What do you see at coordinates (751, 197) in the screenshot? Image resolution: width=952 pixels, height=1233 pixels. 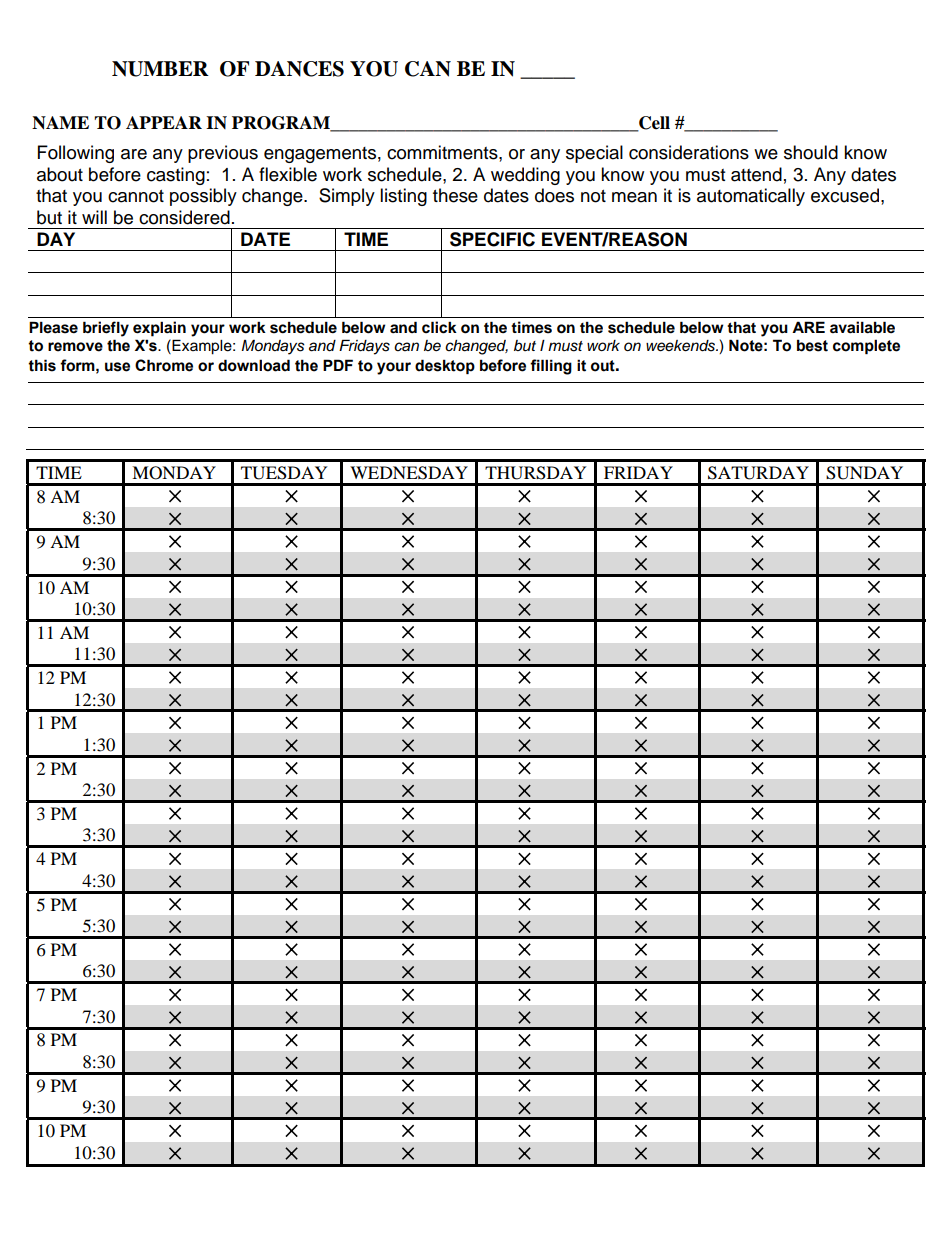 I see `automatically` at bounding box center [751, 197].
